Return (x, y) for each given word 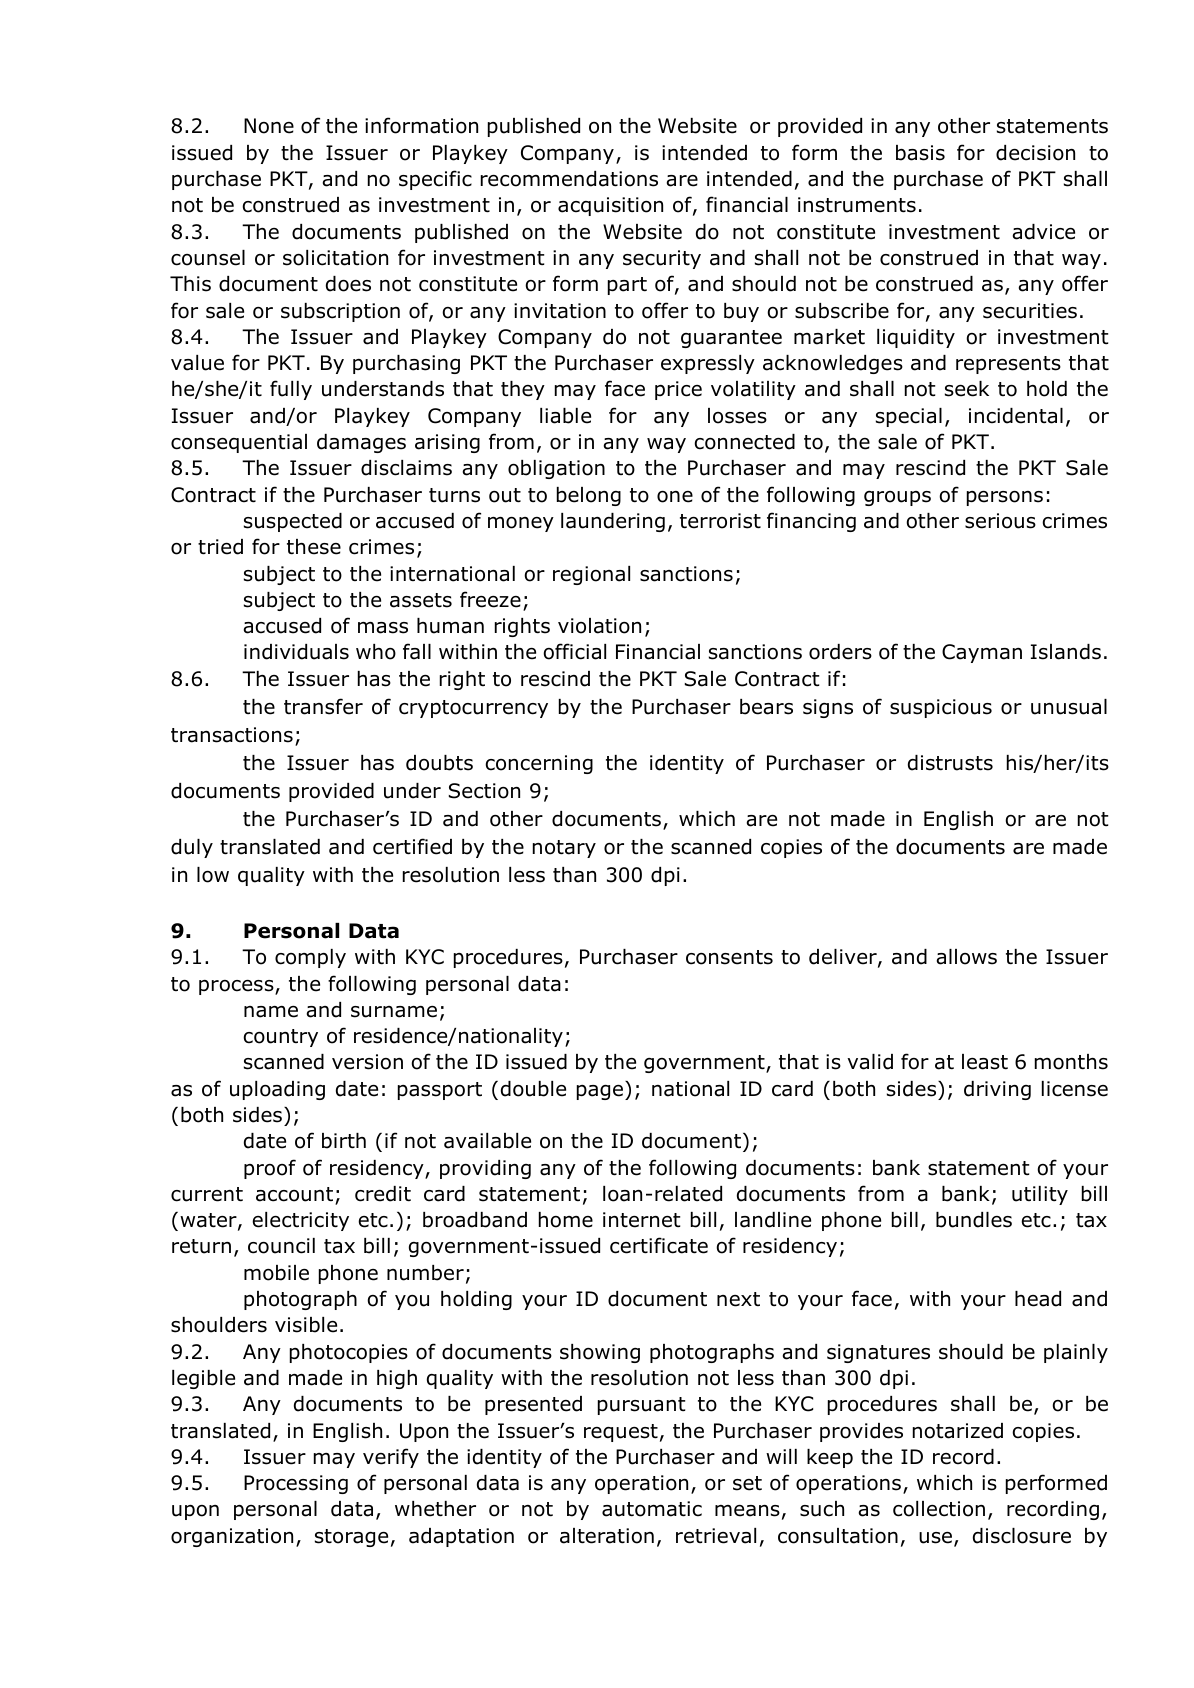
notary (564, 849)
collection (939, 1509)
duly (192, 848)
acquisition (610, 206)
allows (966, 957)
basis (920, 153)
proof (270, 1169)
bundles (974, 1220)
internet (641, 1220)
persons (1005, 498)
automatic (652, 1509)
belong (589, 496)
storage (351, 1538)
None (269, 126)
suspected (293, 522)
